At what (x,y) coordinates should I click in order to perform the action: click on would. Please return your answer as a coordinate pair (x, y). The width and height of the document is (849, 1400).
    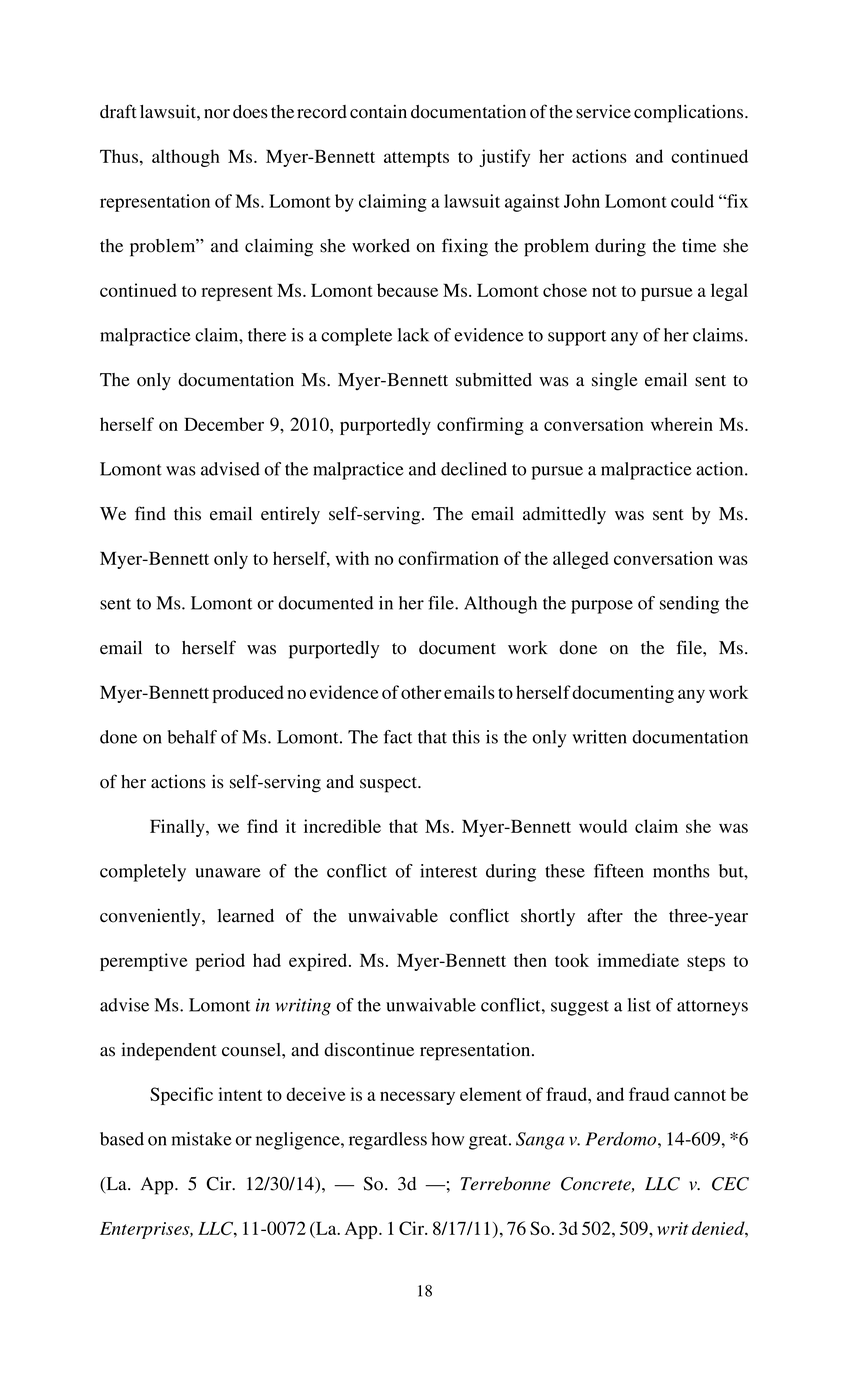
    Looking at the image, I should click on (603, 826).
